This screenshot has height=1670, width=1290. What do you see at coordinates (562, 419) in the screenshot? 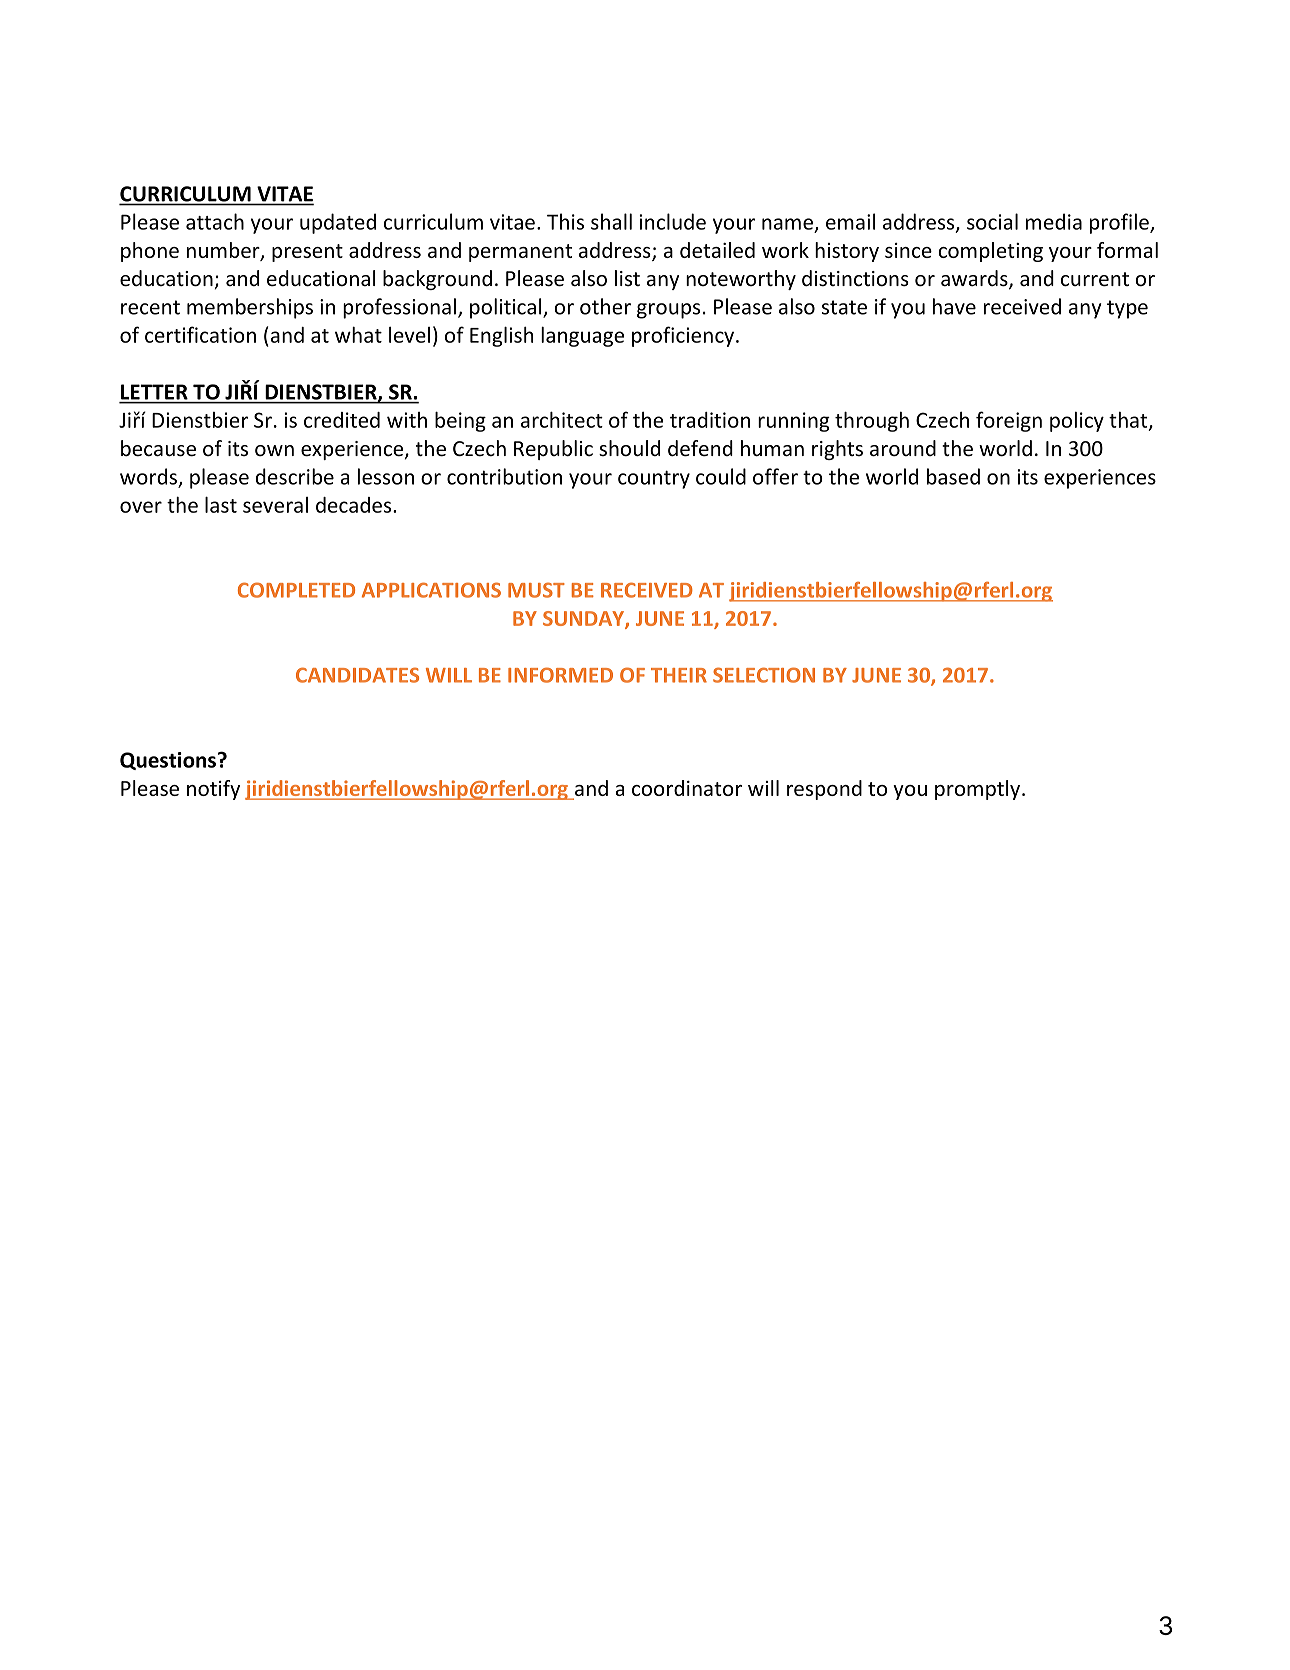
I see `architect` at bounding box center [562, 419].
